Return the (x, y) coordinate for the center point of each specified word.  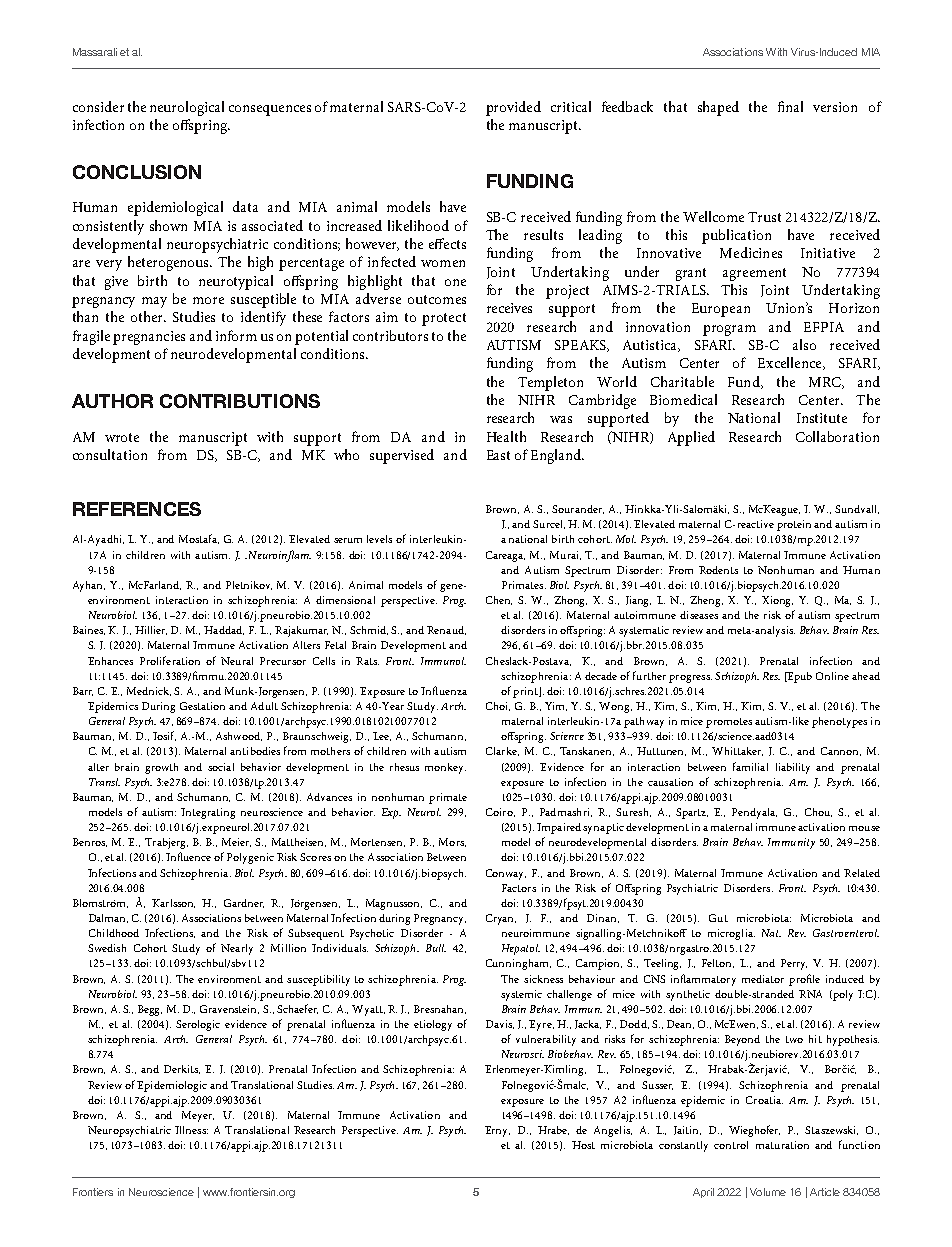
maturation (782, 1145)
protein (794, 525)
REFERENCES (137, 509)
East (498, 455)
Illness (191, 1130)
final (790, 106)
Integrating (208, 813)
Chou (818, 812)
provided (513, 108)
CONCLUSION (137, 172)
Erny (497, 1131)
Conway (506, 874)
